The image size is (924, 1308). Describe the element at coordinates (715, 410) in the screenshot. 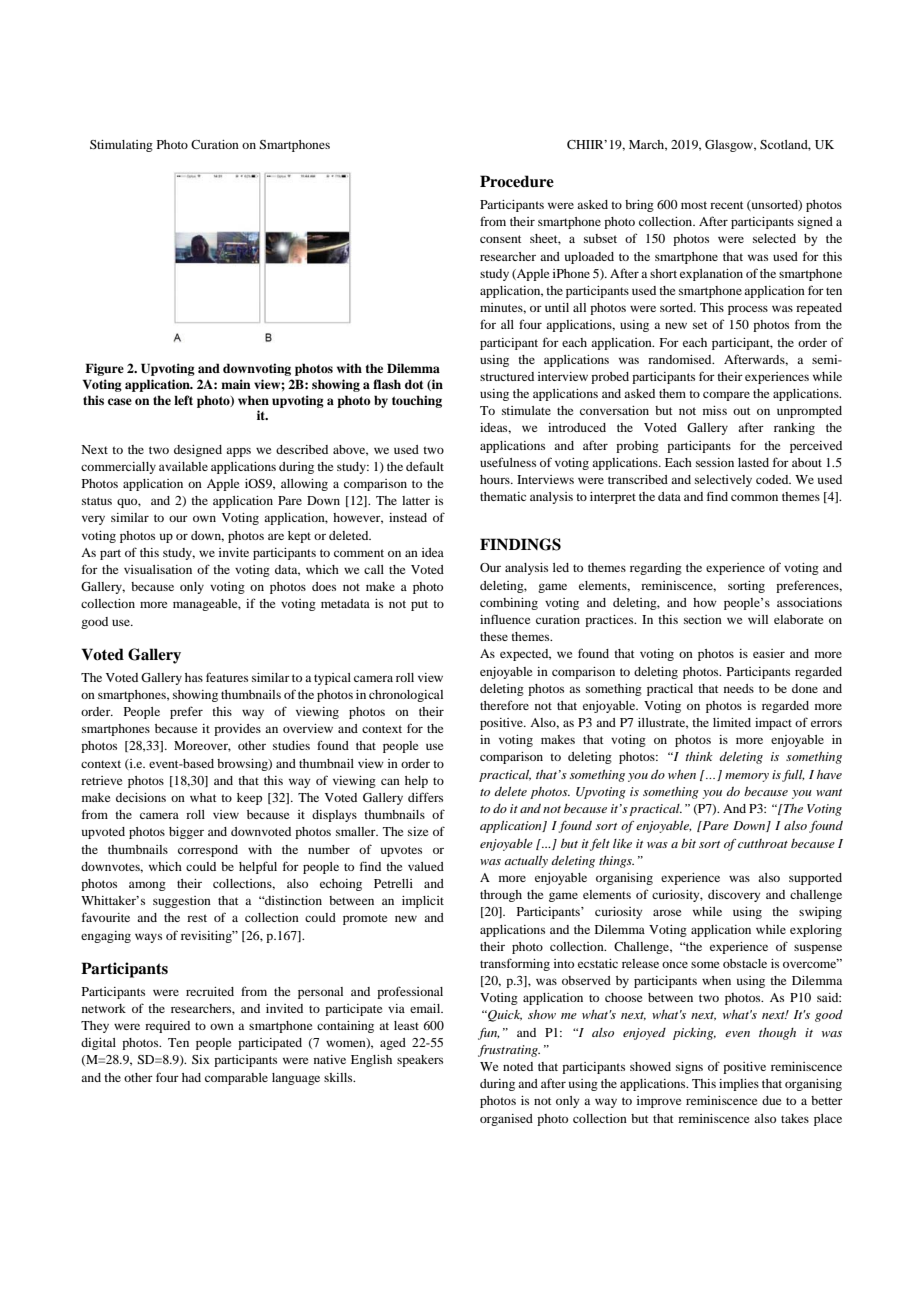

I see `miss` at that location.
